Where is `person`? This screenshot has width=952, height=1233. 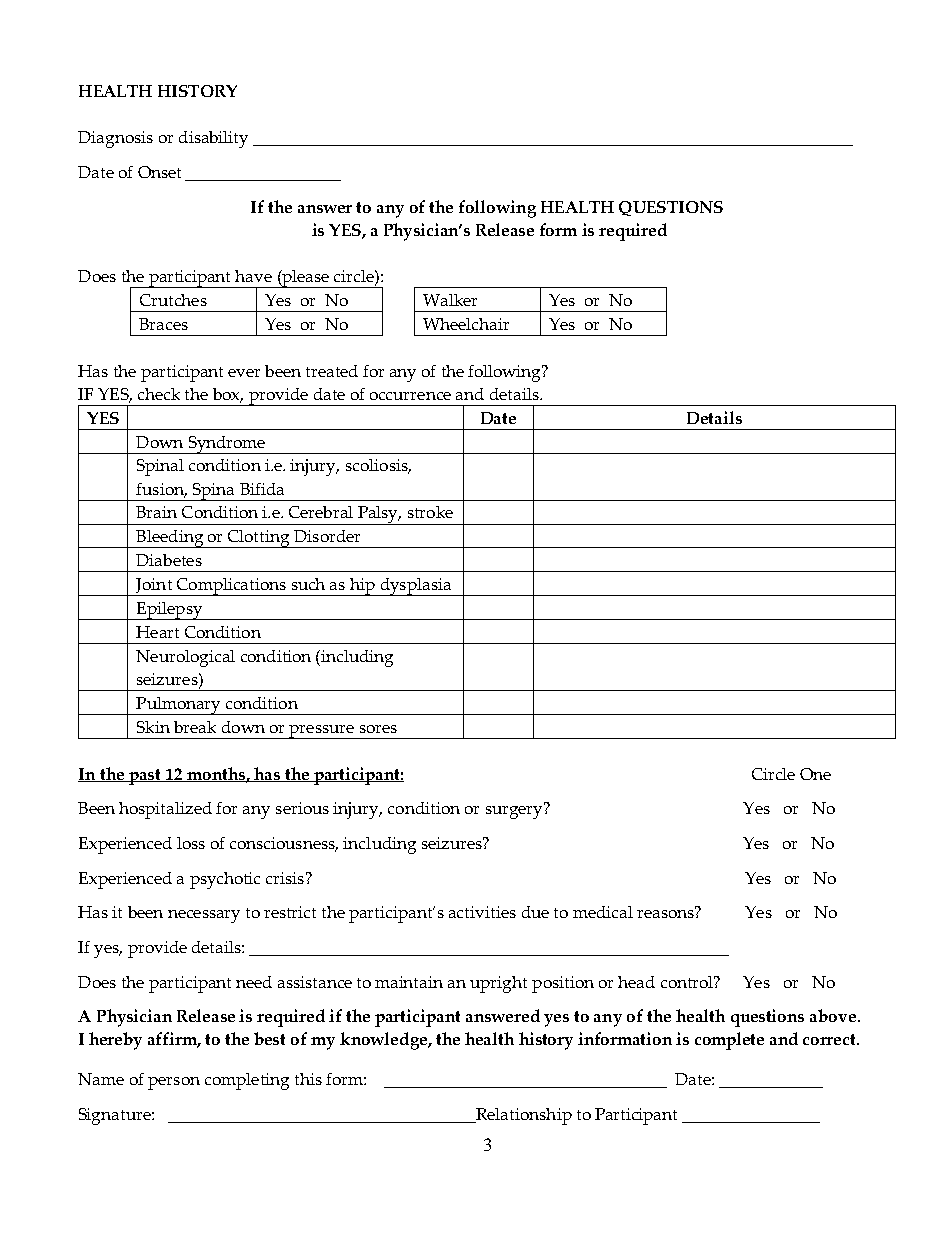 person is located at coordinates (174, 1083).
